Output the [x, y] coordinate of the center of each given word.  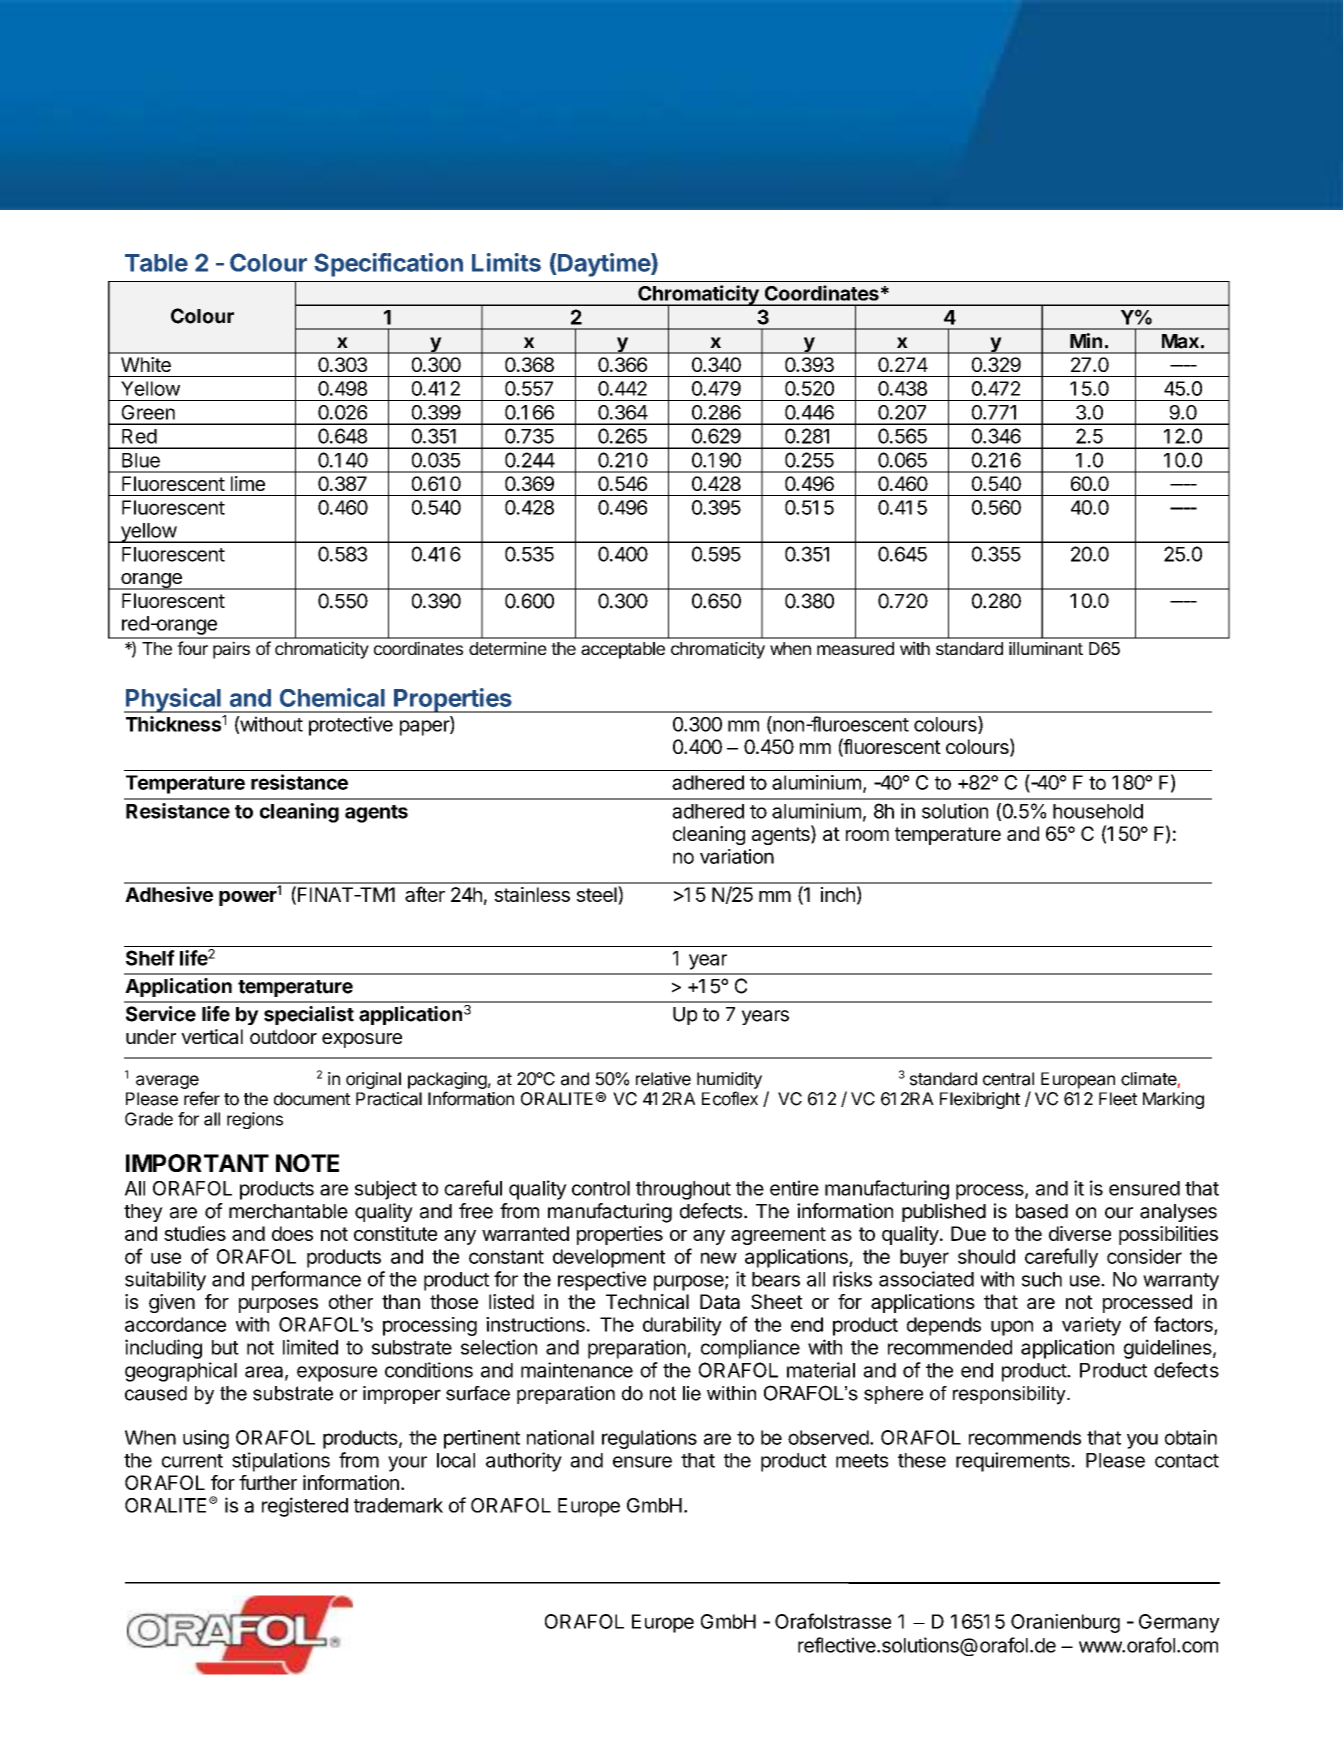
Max [1180, 341]
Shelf [150, 958]
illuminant [1046, 648]
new [719, 1258]
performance [306, 1281]
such [1042, 1279]
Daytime [605, 265]
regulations [649, 1439]
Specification [388, 265]
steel [598, 895]
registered [305, 1507]
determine [508, 648]
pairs [231, 650]
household [1098, 811]
